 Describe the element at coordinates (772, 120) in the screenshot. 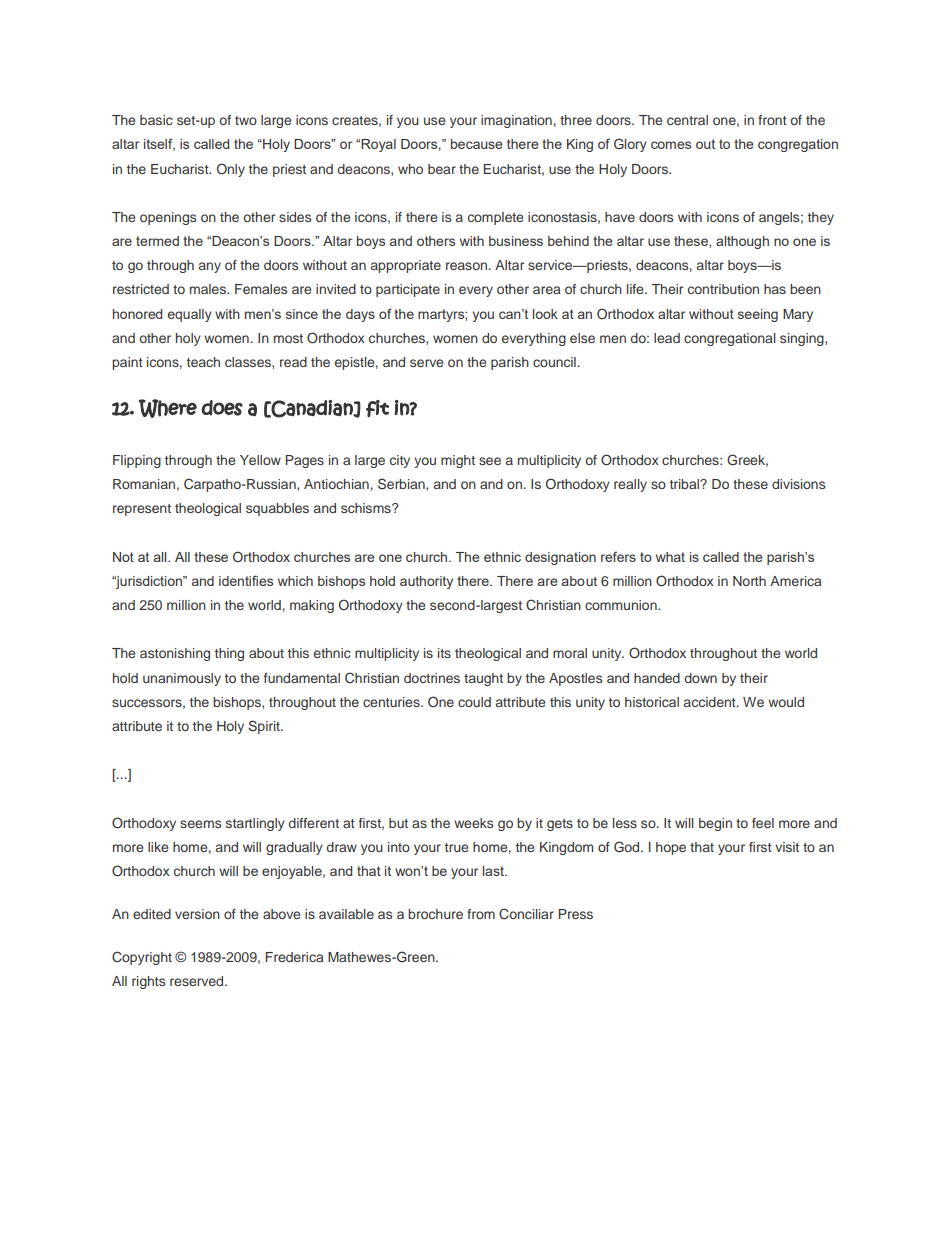

I see `front` at that location.
